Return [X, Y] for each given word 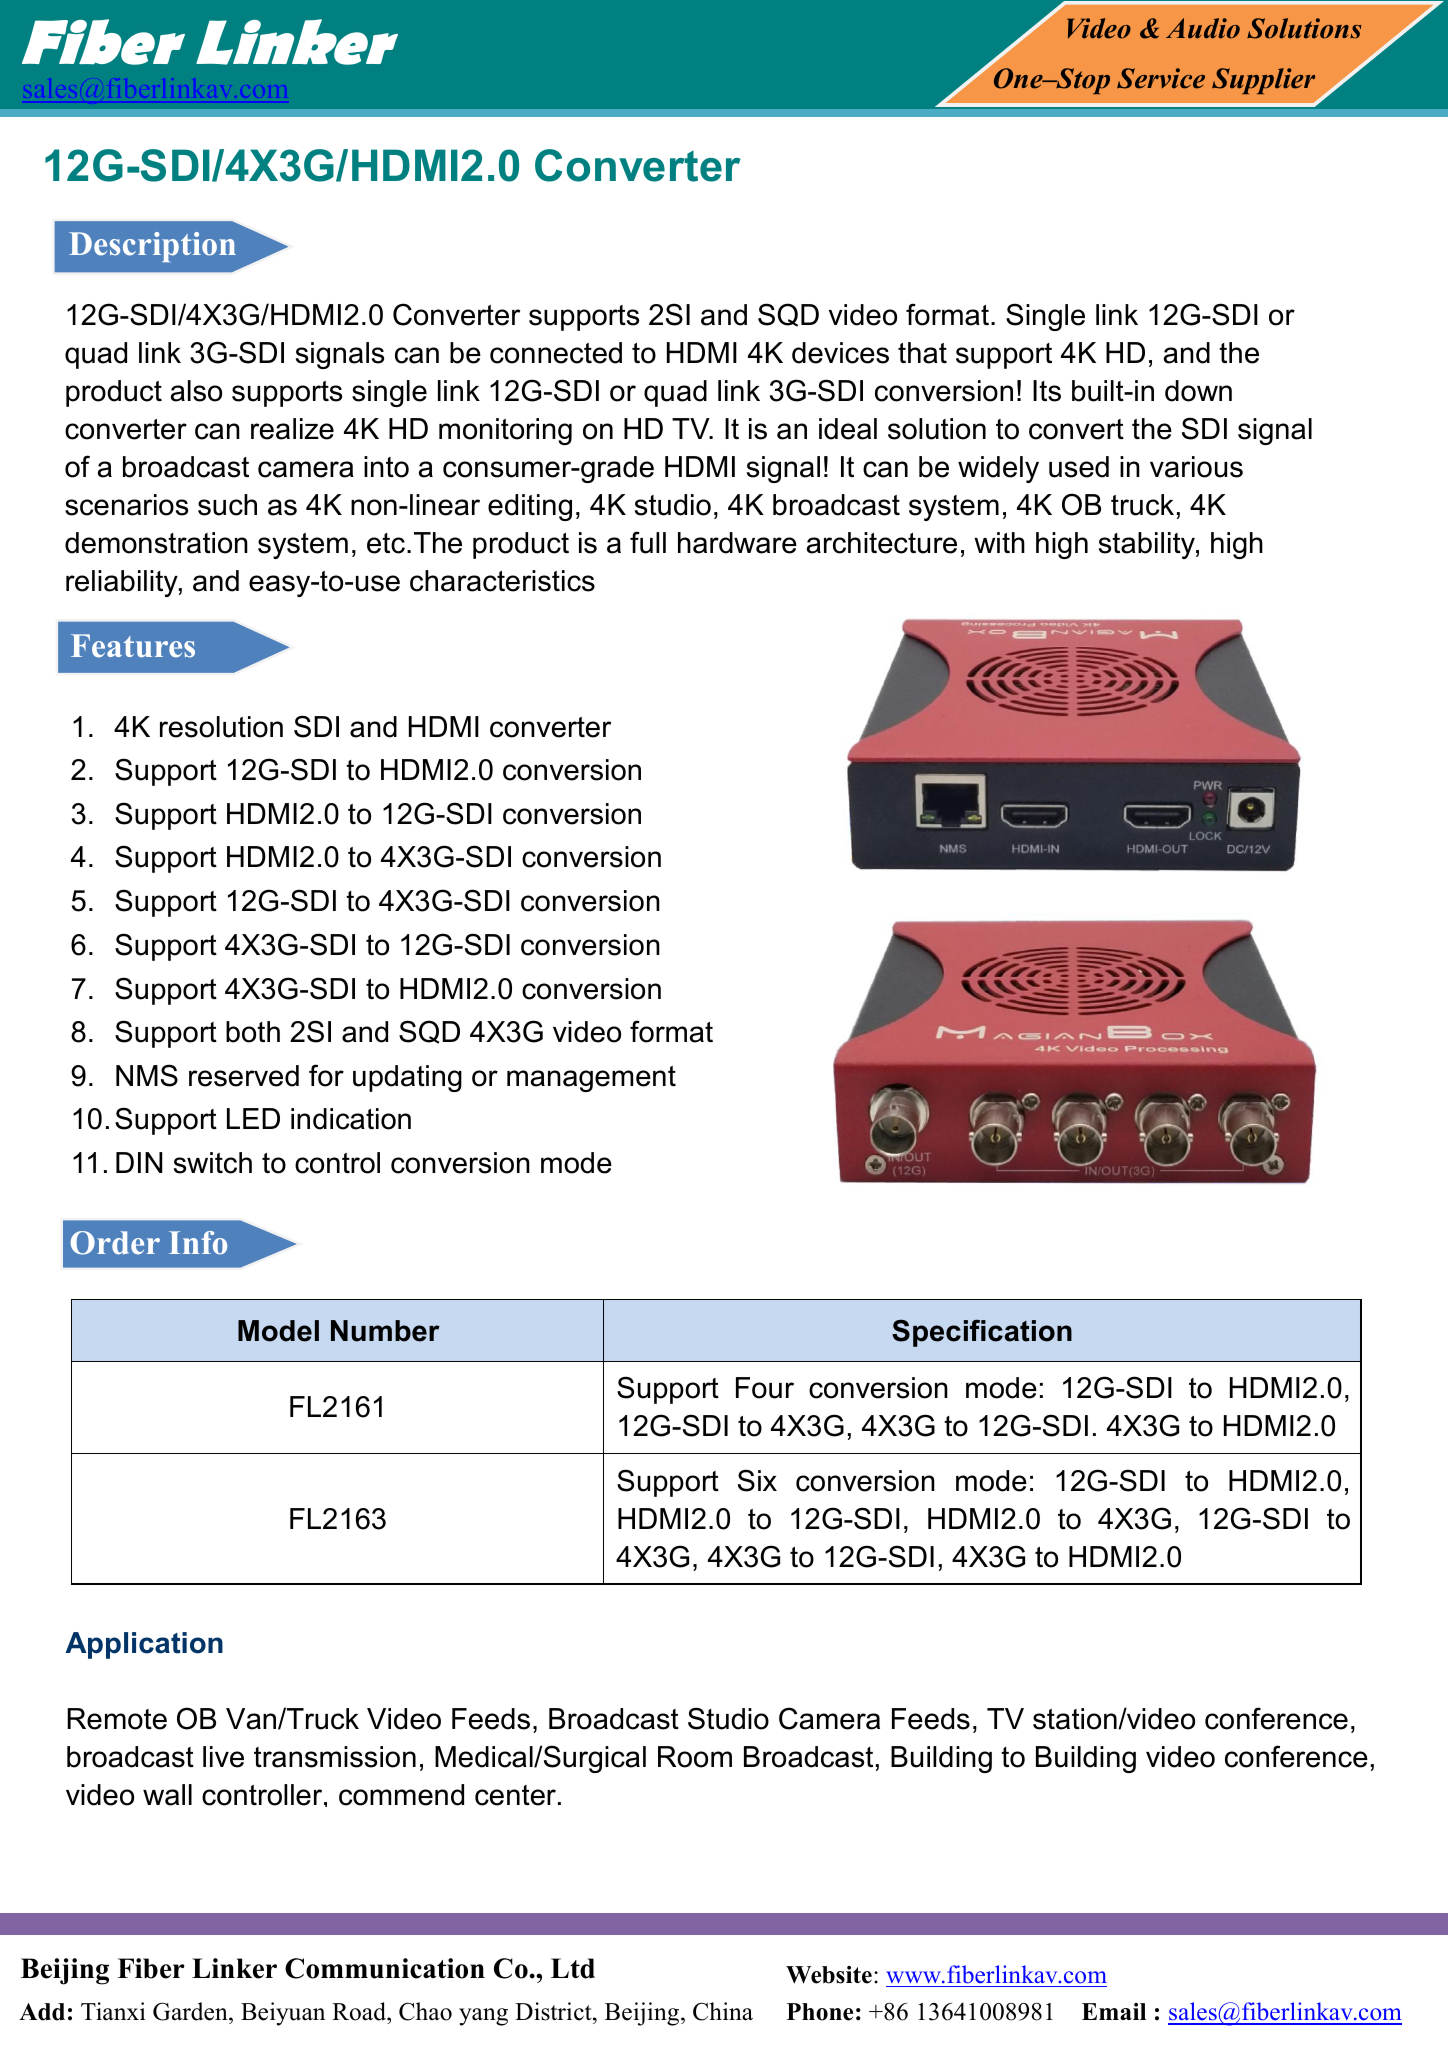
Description [152, 247]
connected [556, 353]
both [253, 1032]
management [591, 1079]
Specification [982, 1333]
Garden [191, 2013]
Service [1161, 78]
